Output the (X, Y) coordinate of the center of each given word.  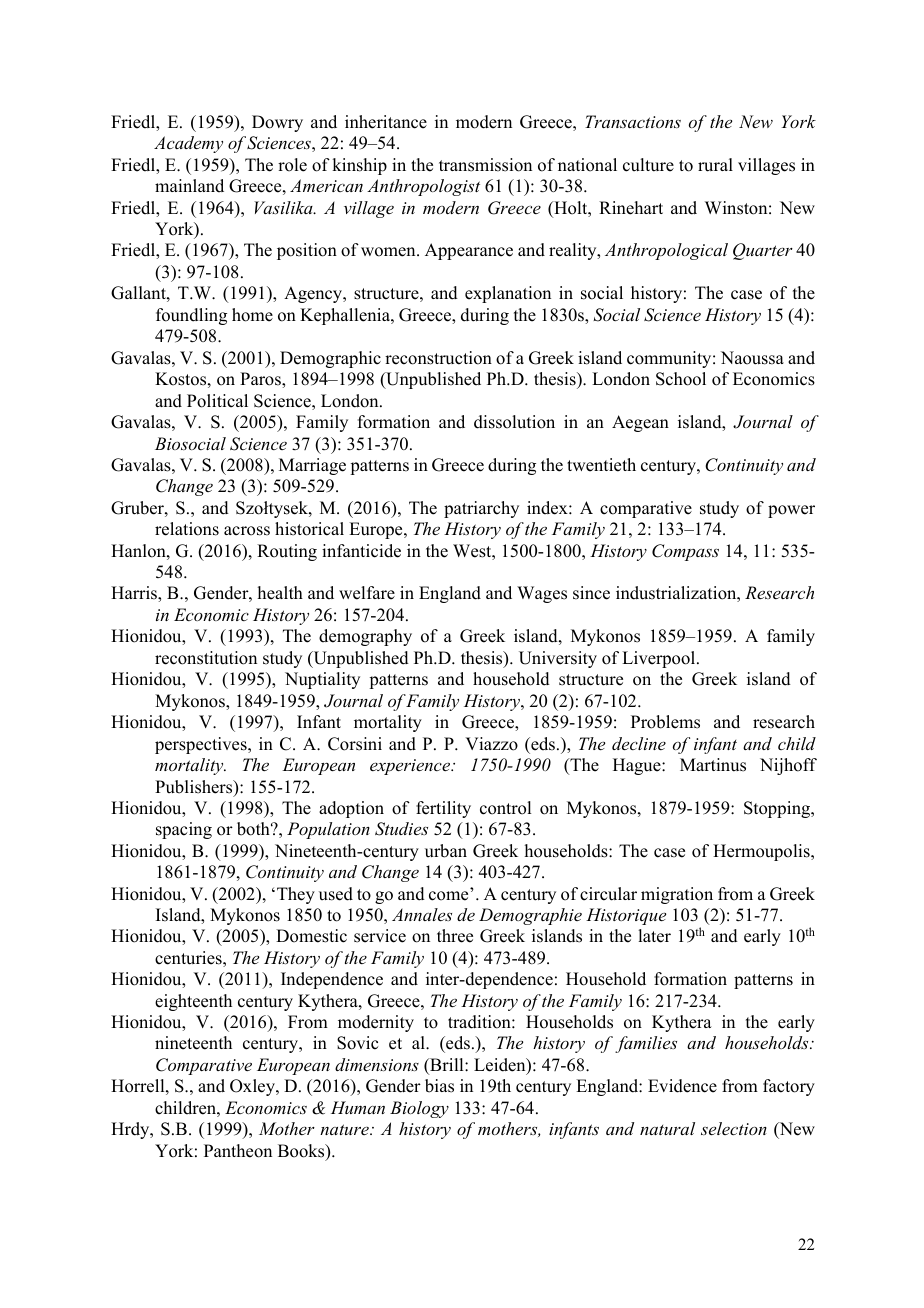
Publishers (195, 788)
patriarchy (481, 509)
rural (715, 165)
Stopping (778, 809)
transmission (485, 165)
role (292, 165)
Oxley (253, 1087)
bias (439, 1086)
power (791, 511)
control (505, 808)
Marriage (312, 466)
